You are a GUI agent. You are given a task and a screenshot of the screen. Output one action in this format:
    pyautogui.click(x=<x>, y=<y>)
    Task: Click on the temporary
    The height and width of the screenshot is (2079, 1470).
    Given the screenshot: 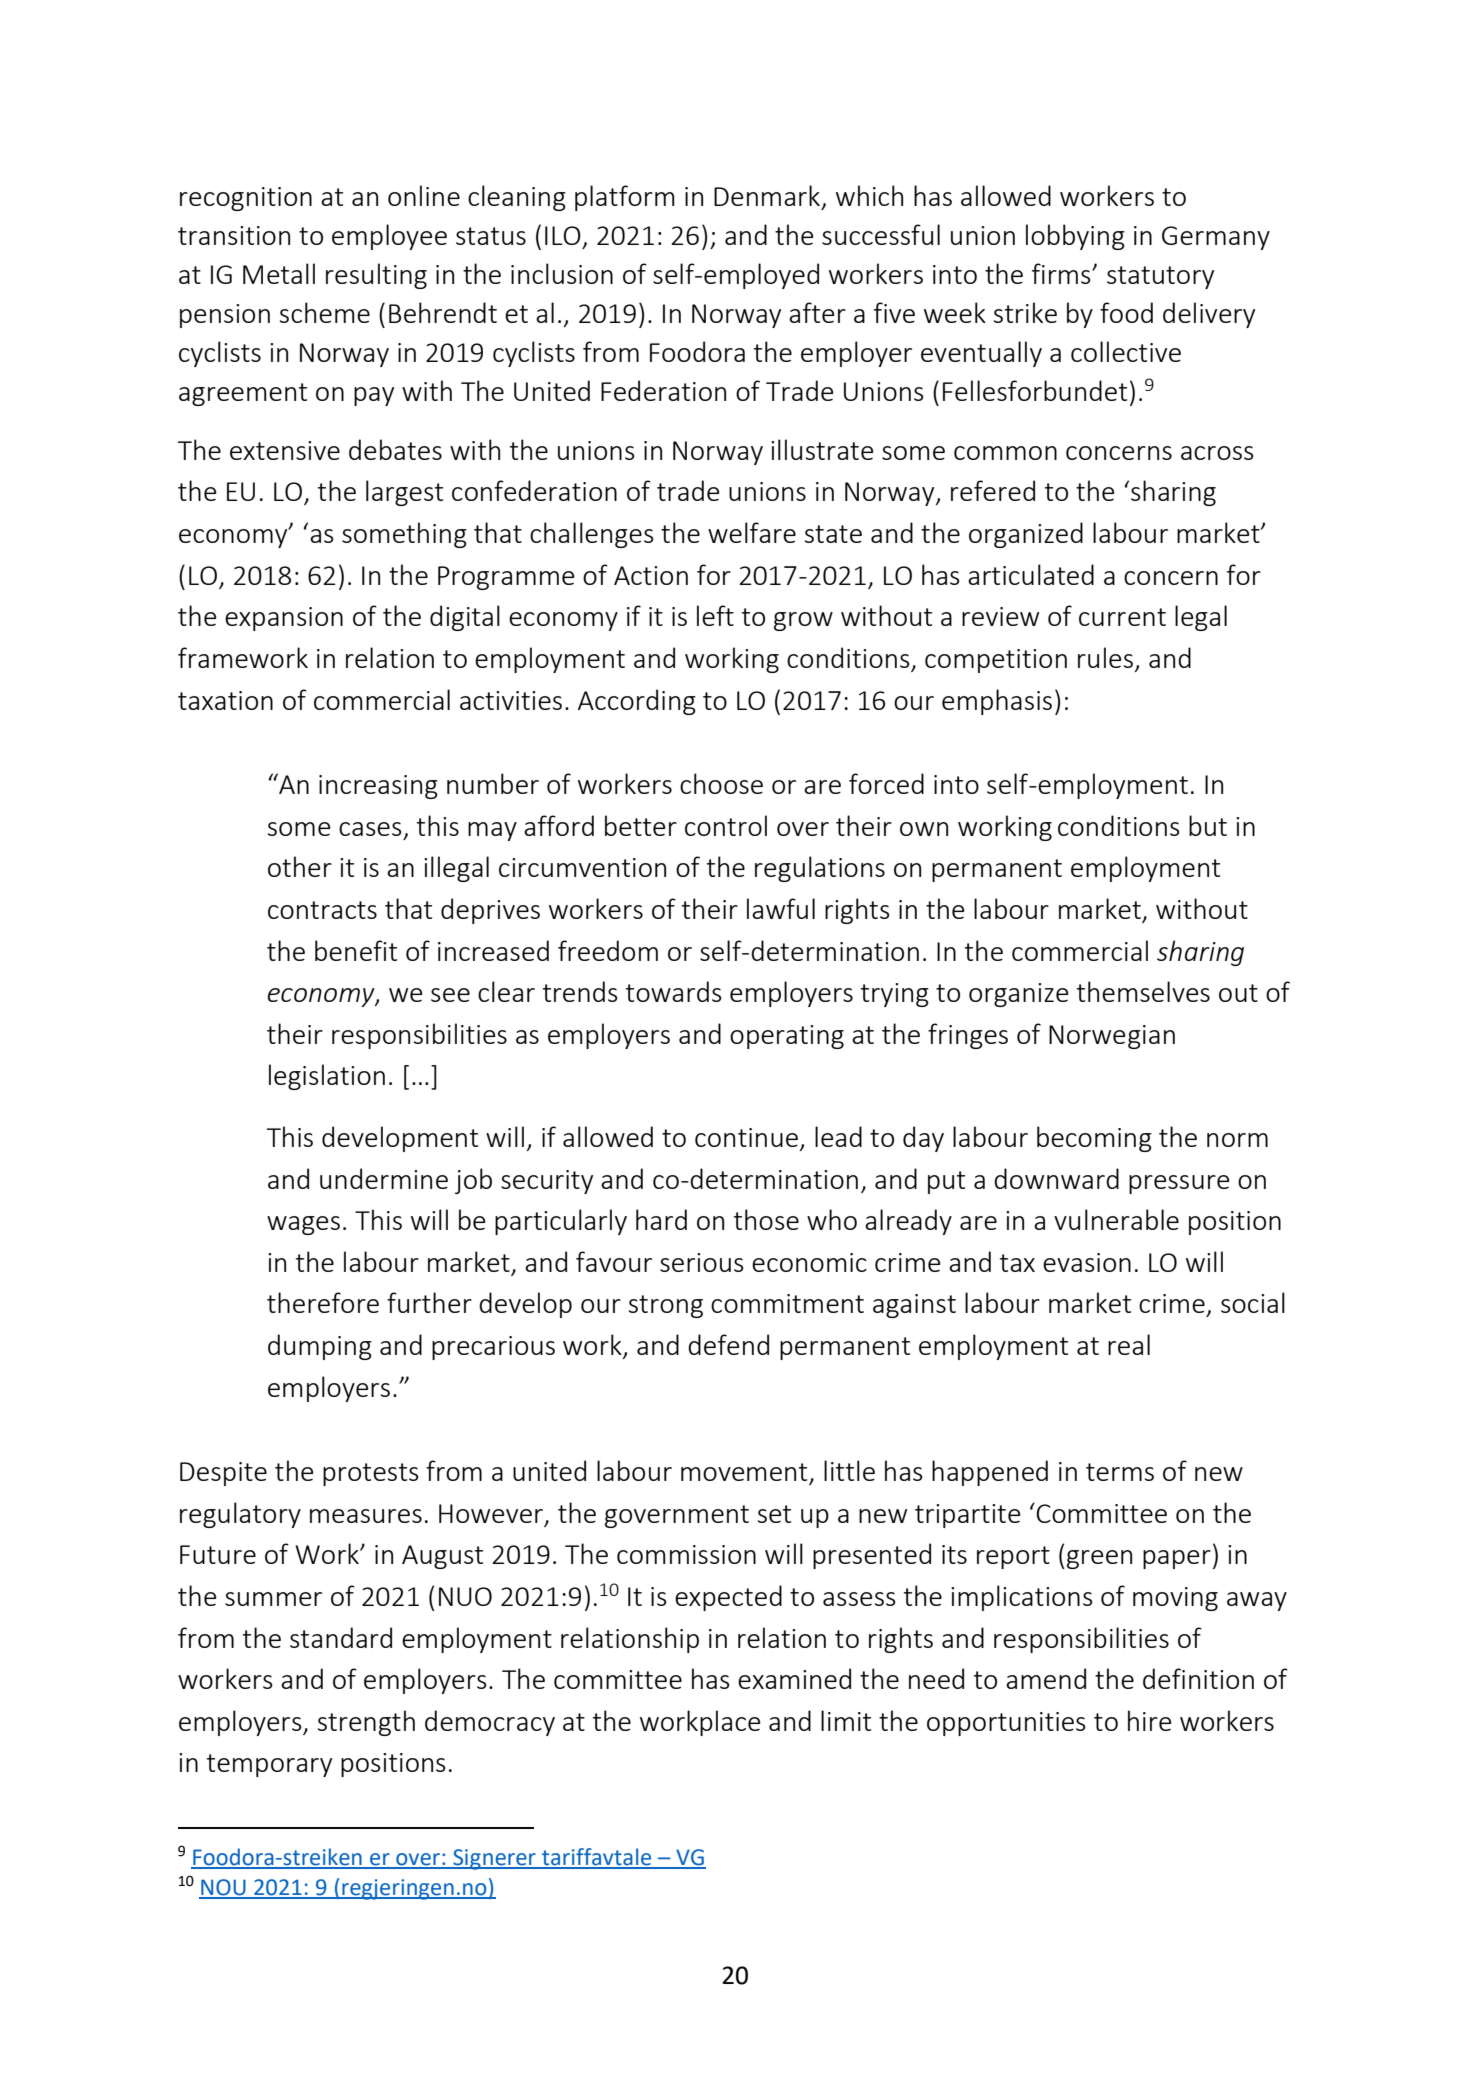 What is the action you would take?
    pyautogui.click(x=269, y=1765)
